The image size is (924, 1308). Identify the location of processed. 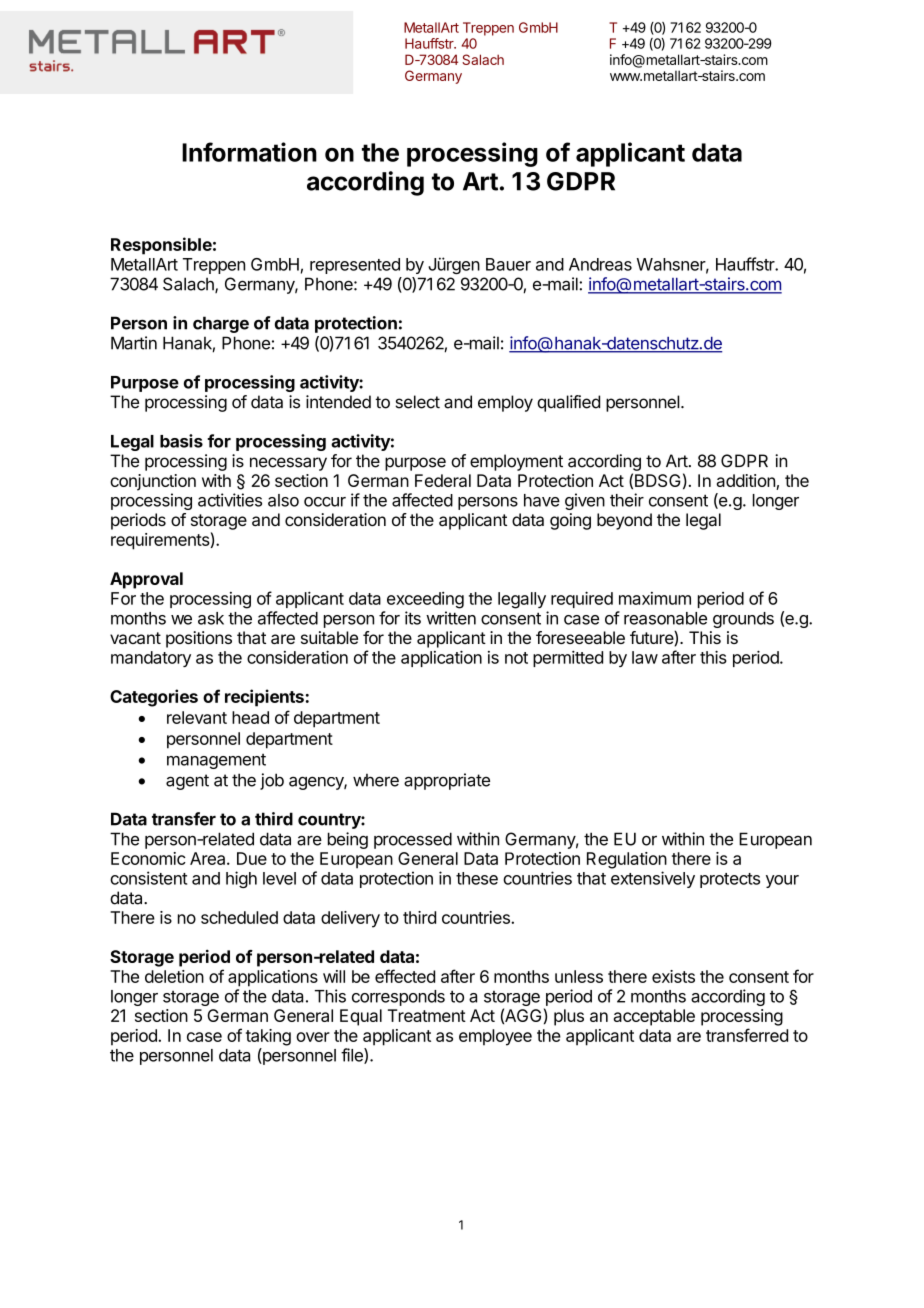
(413, 840).
